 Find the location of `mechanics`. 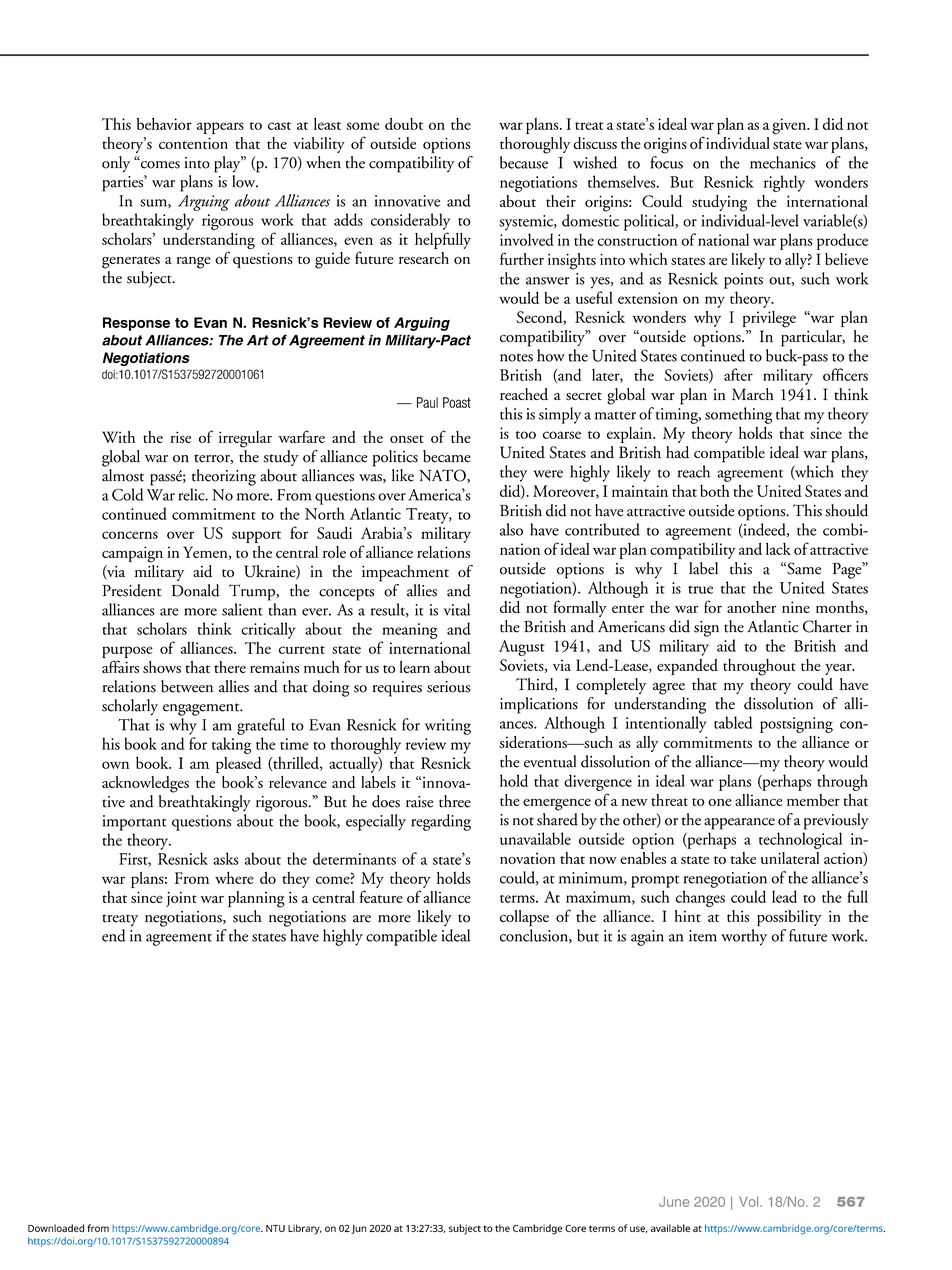

mechanics is located at coordinates (783, 162).
